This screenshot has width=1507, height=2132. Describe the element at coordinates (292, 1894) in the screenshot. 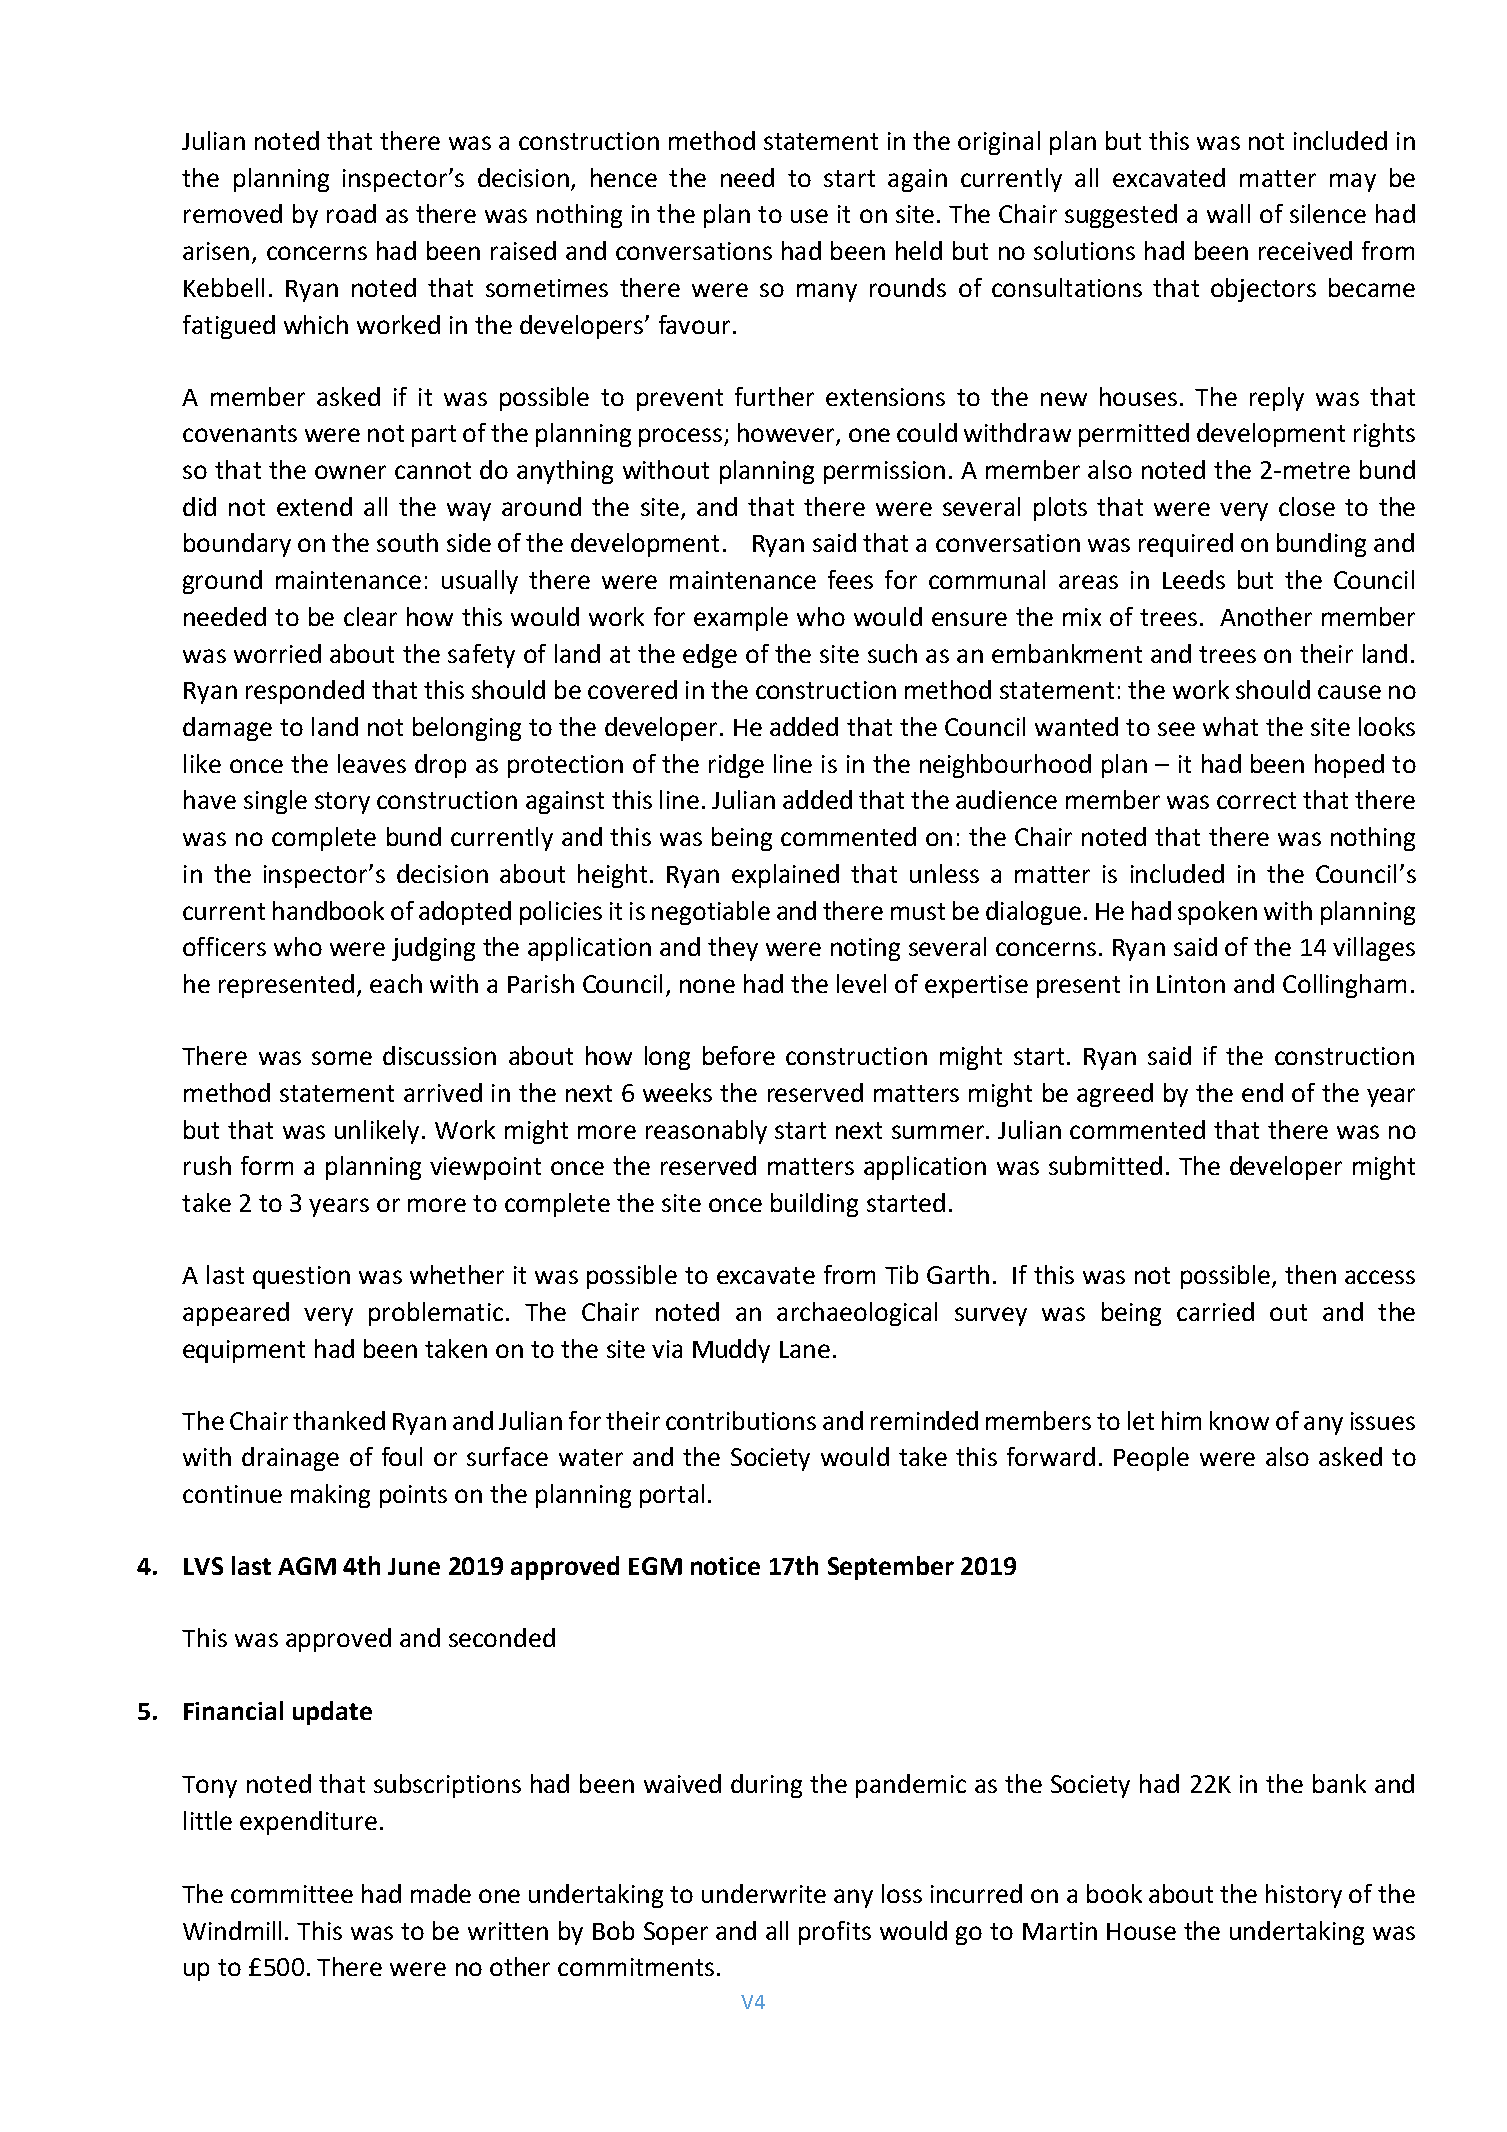

I see `committee` at that location.
